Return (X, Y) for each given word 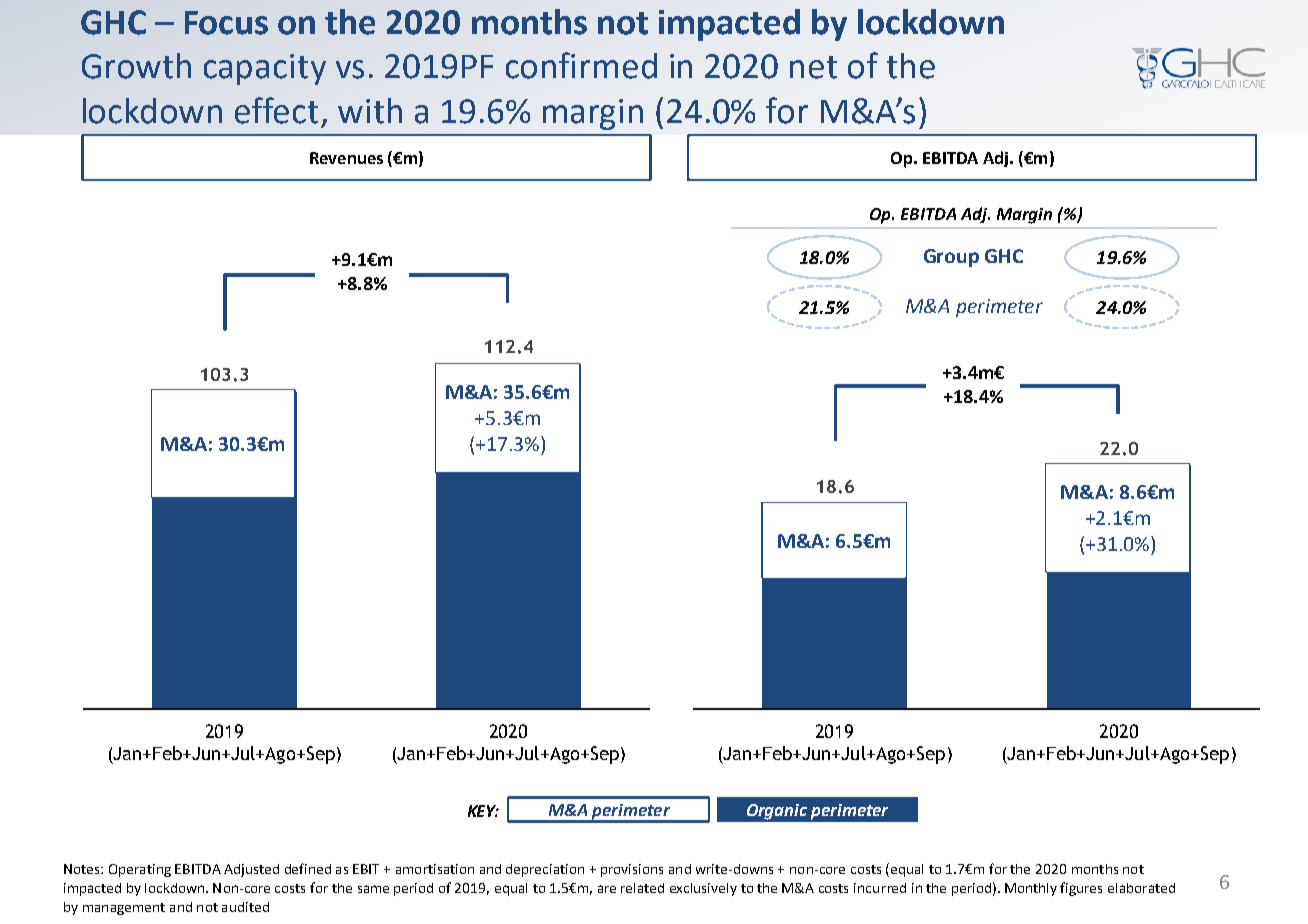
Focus (226, 23)
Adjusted (251, 870)
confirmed (581, 65)
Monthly (1031, 889)
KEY (483, 811)
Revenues (346, 158)
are (607, 889)
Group (951, 258)
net (813, 67)
